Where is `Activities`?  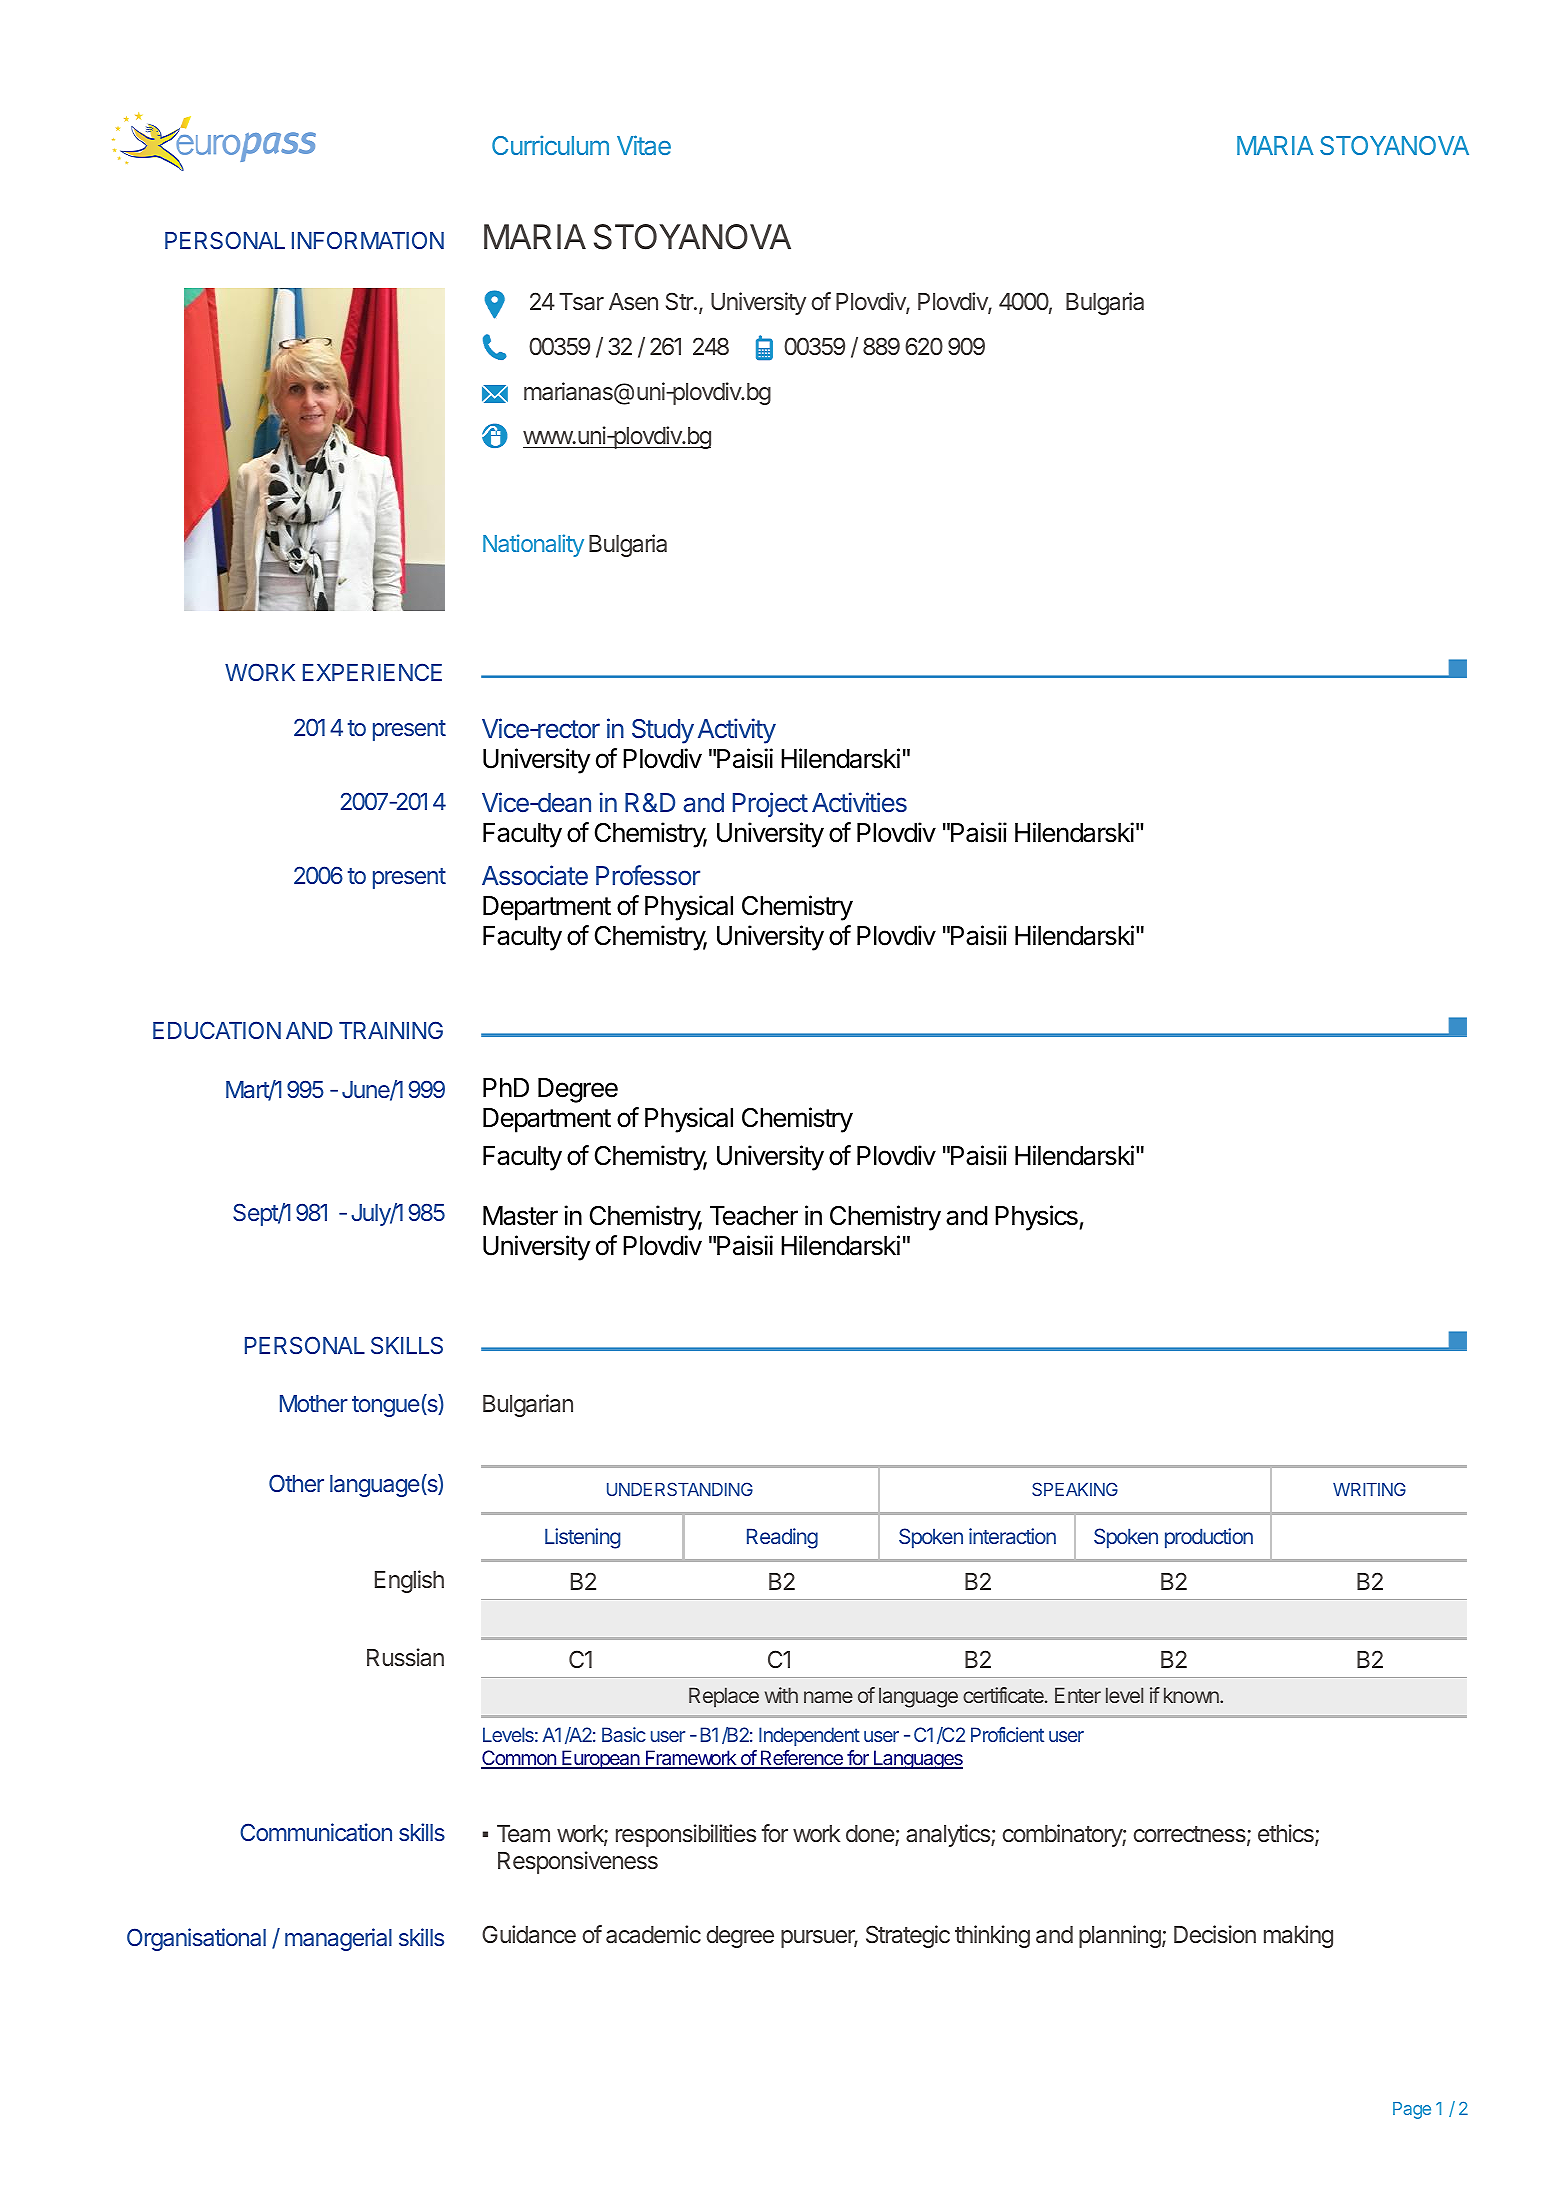 Activities is located at coordinates (859, 802).
